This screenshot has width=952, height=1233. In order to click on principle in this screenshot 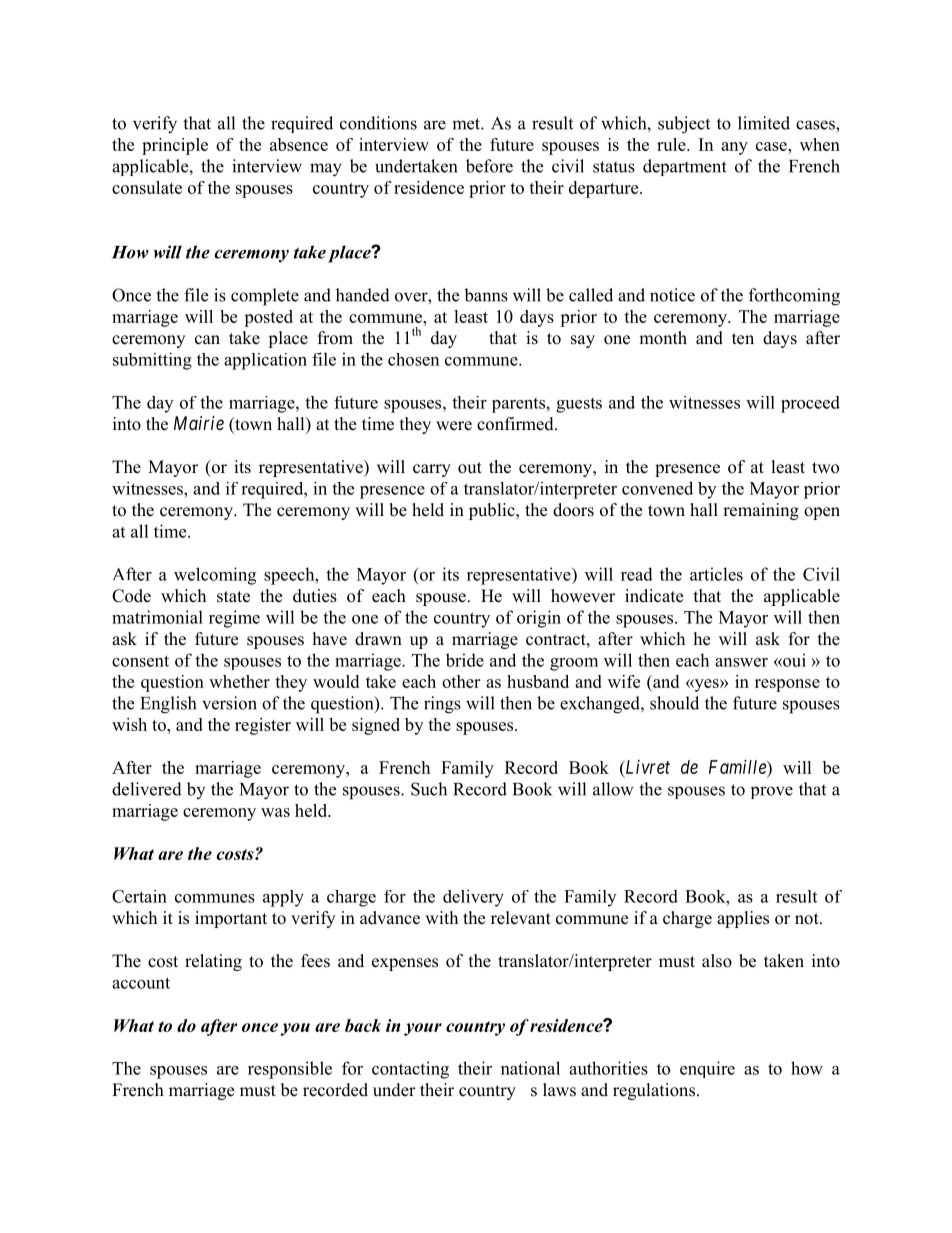, I will do `click(175, 146)`.
